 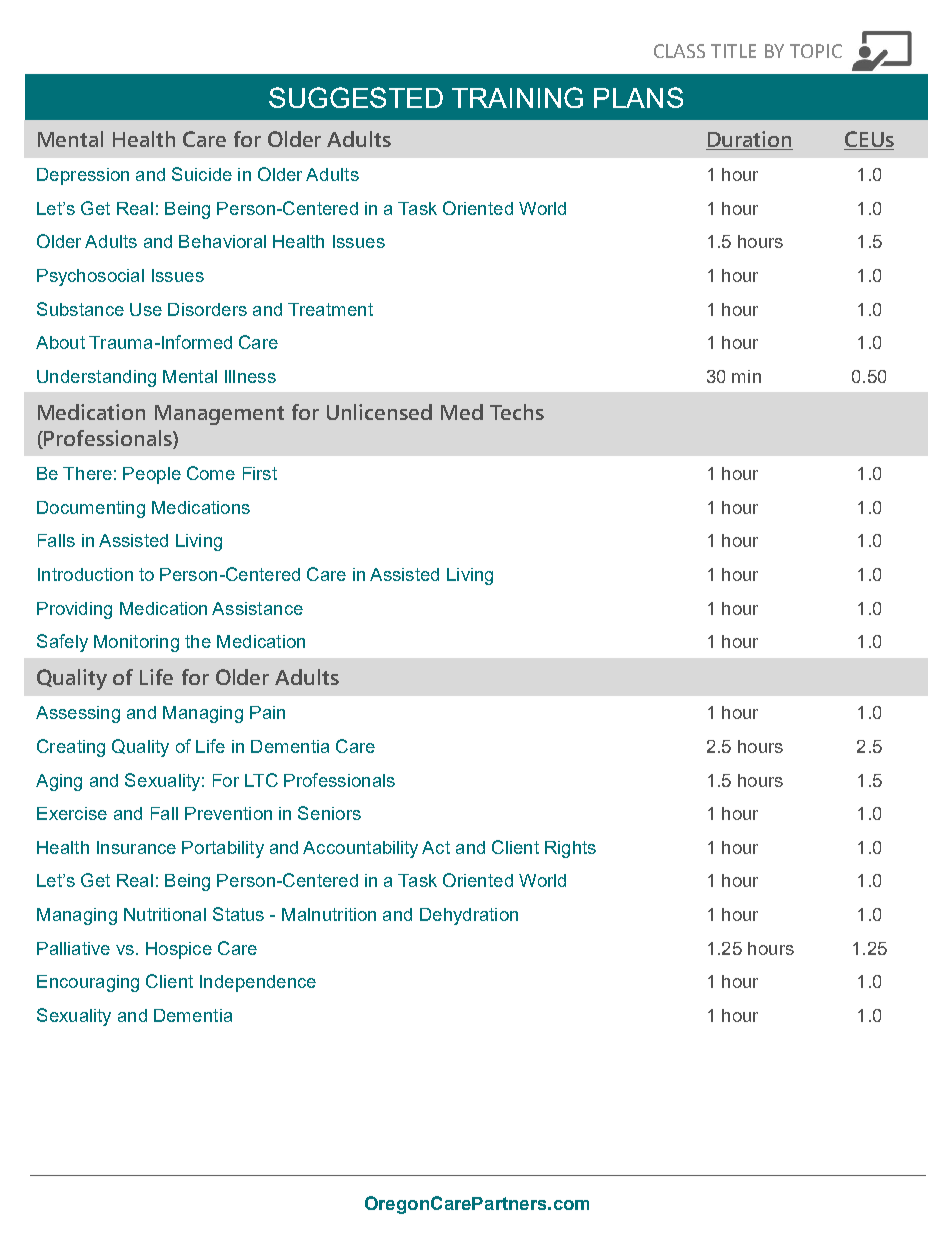 What do you see at coordinates (733, 51) in the screenshot?
I see `TITLE` at bounding box center [733, 51].
